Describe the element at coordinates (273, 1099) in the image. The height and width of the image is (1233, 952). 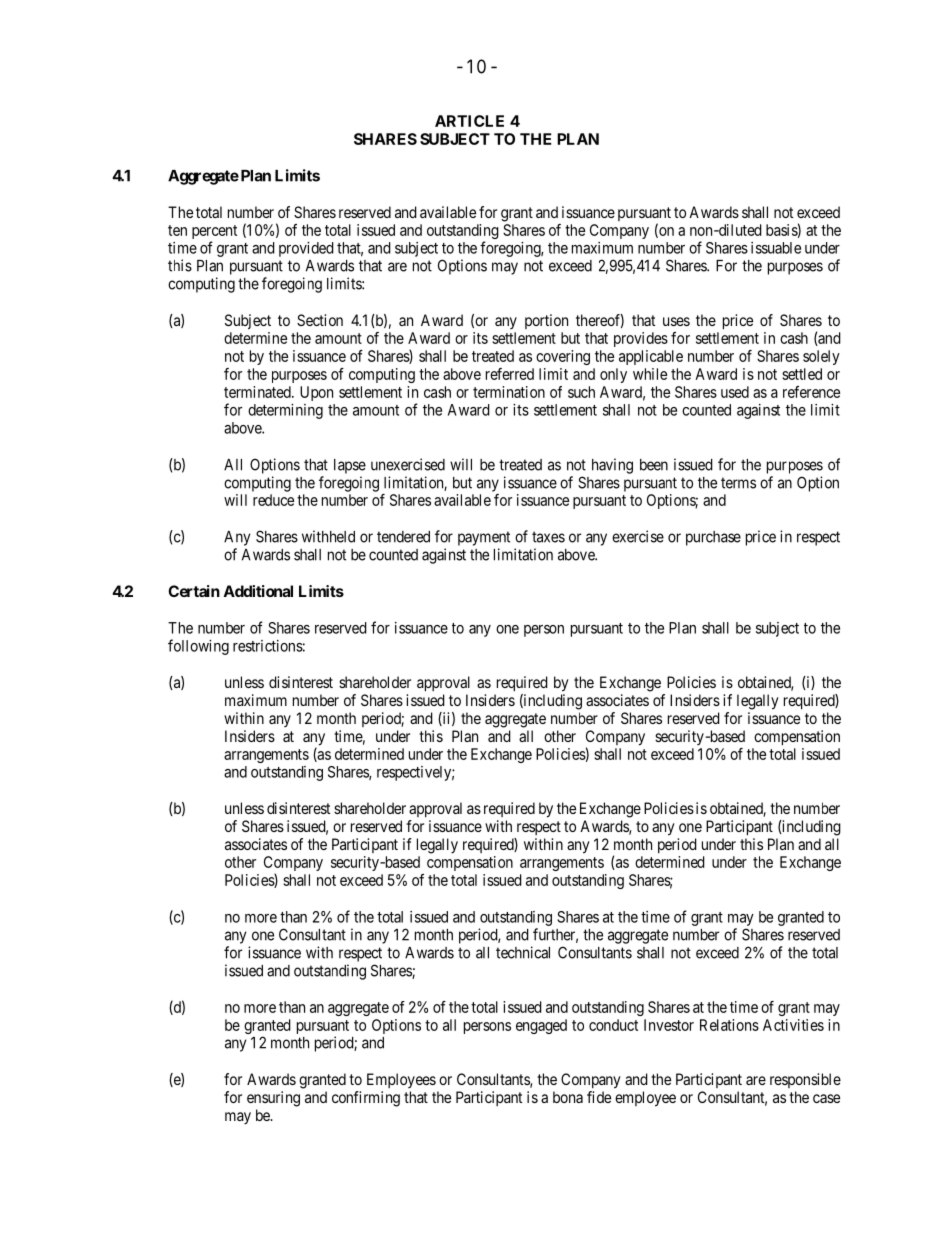
I see `ensuring` at that location.
